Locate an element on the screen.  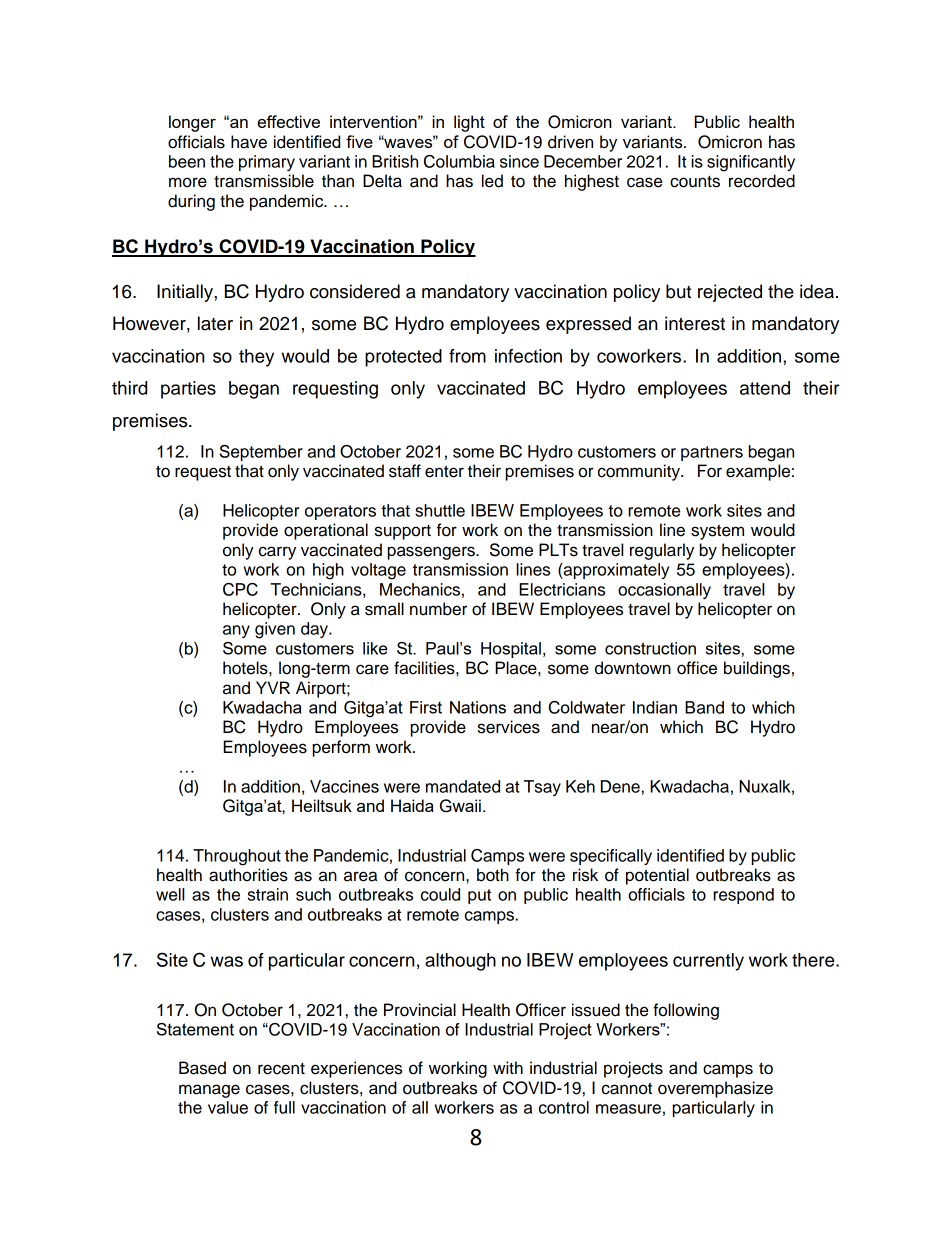
enter is located at coordinates (444, 471).
